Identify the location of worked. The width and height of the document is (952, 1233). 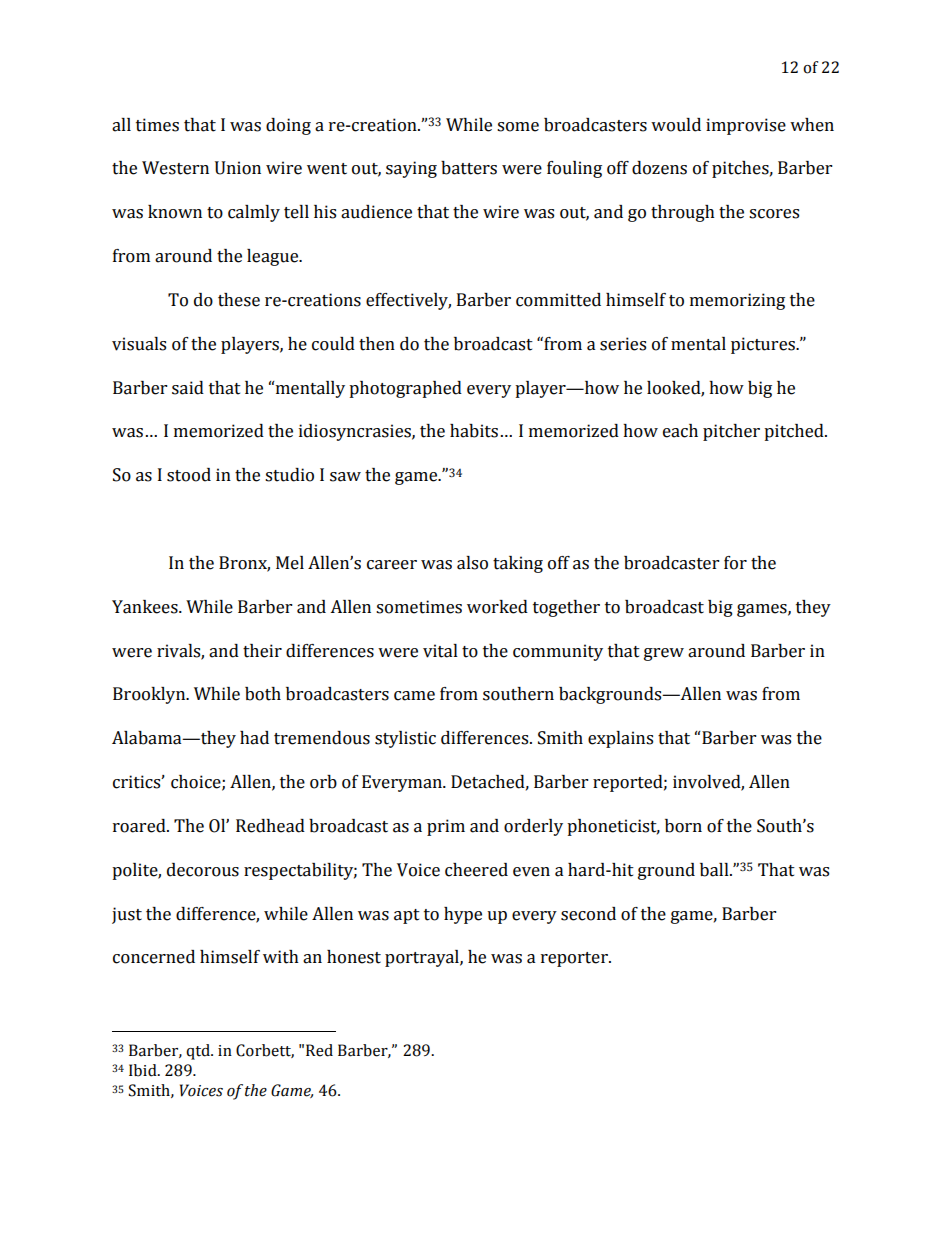
(497, 607).
